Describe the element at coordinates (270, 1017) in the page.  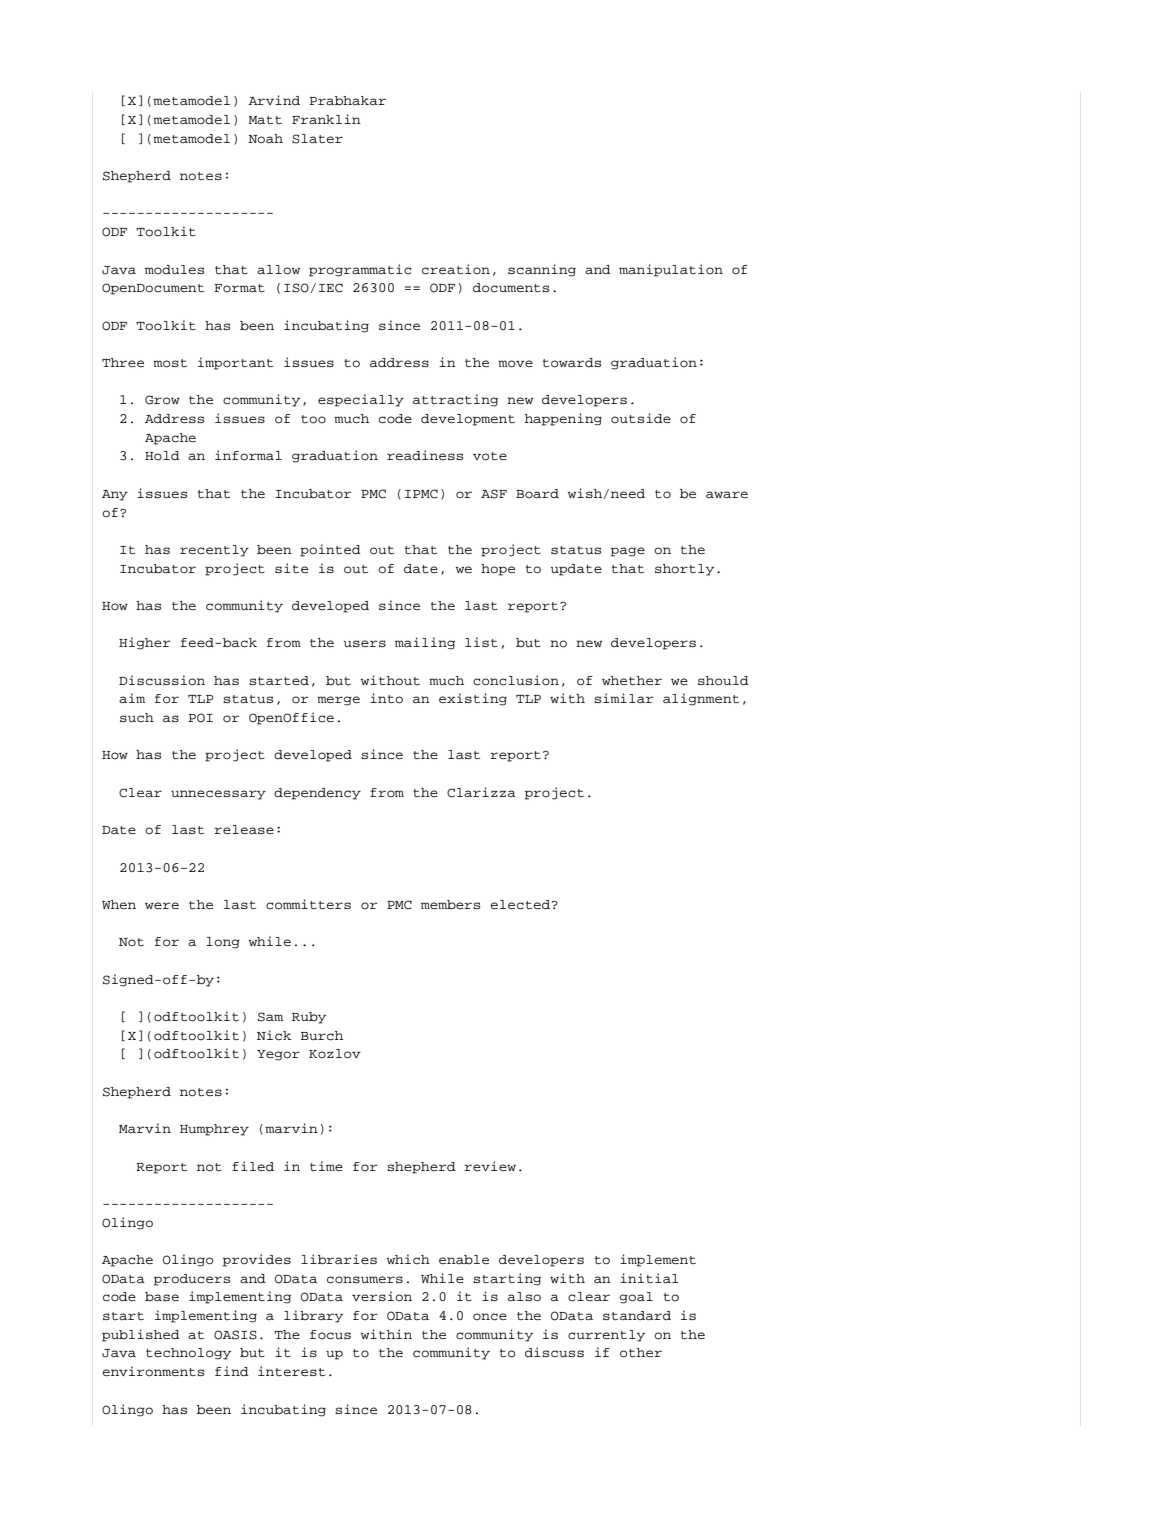
I see `Sam` at that location.
